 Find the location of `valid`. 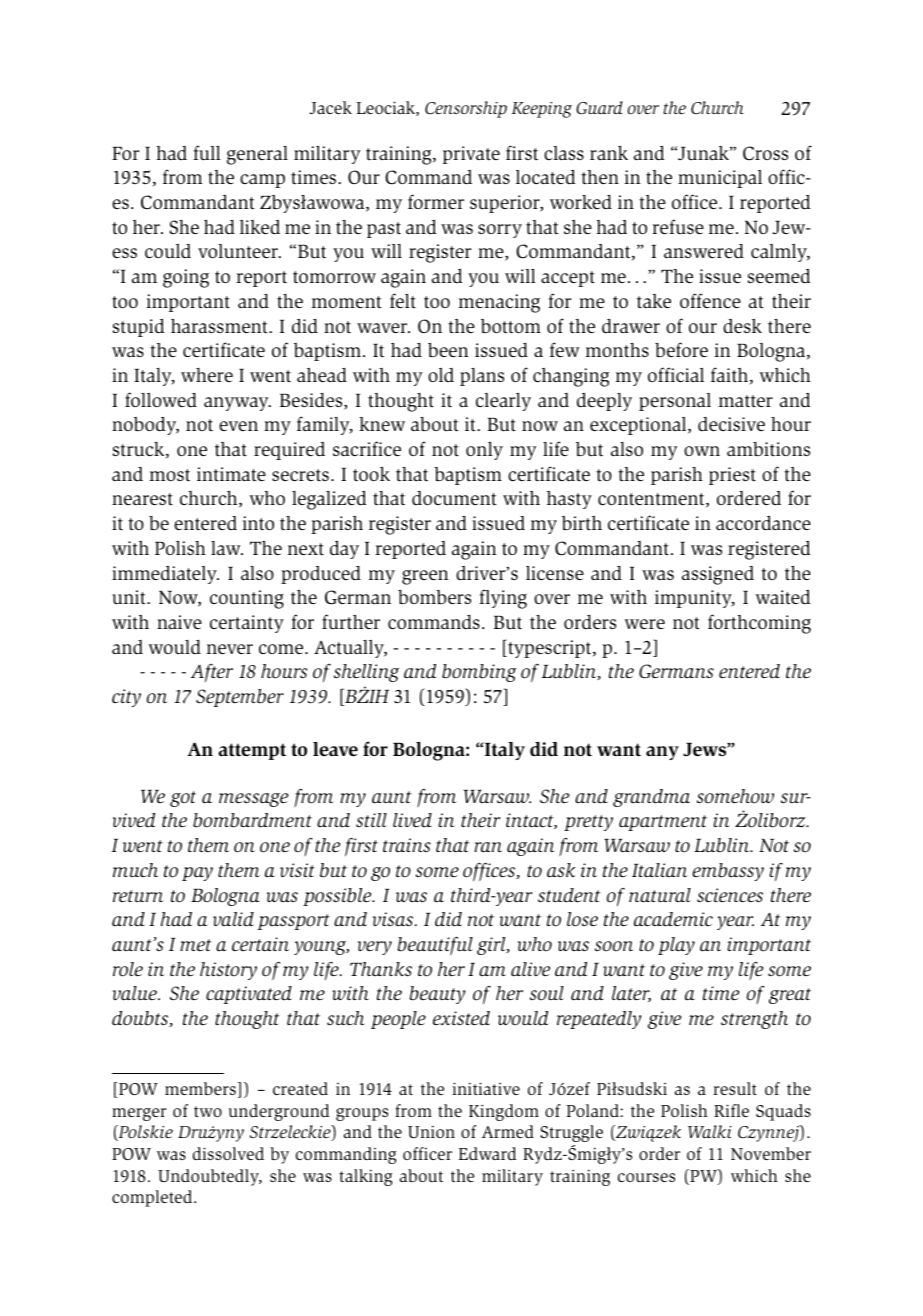

valid is located at coordinates (233, 919).
